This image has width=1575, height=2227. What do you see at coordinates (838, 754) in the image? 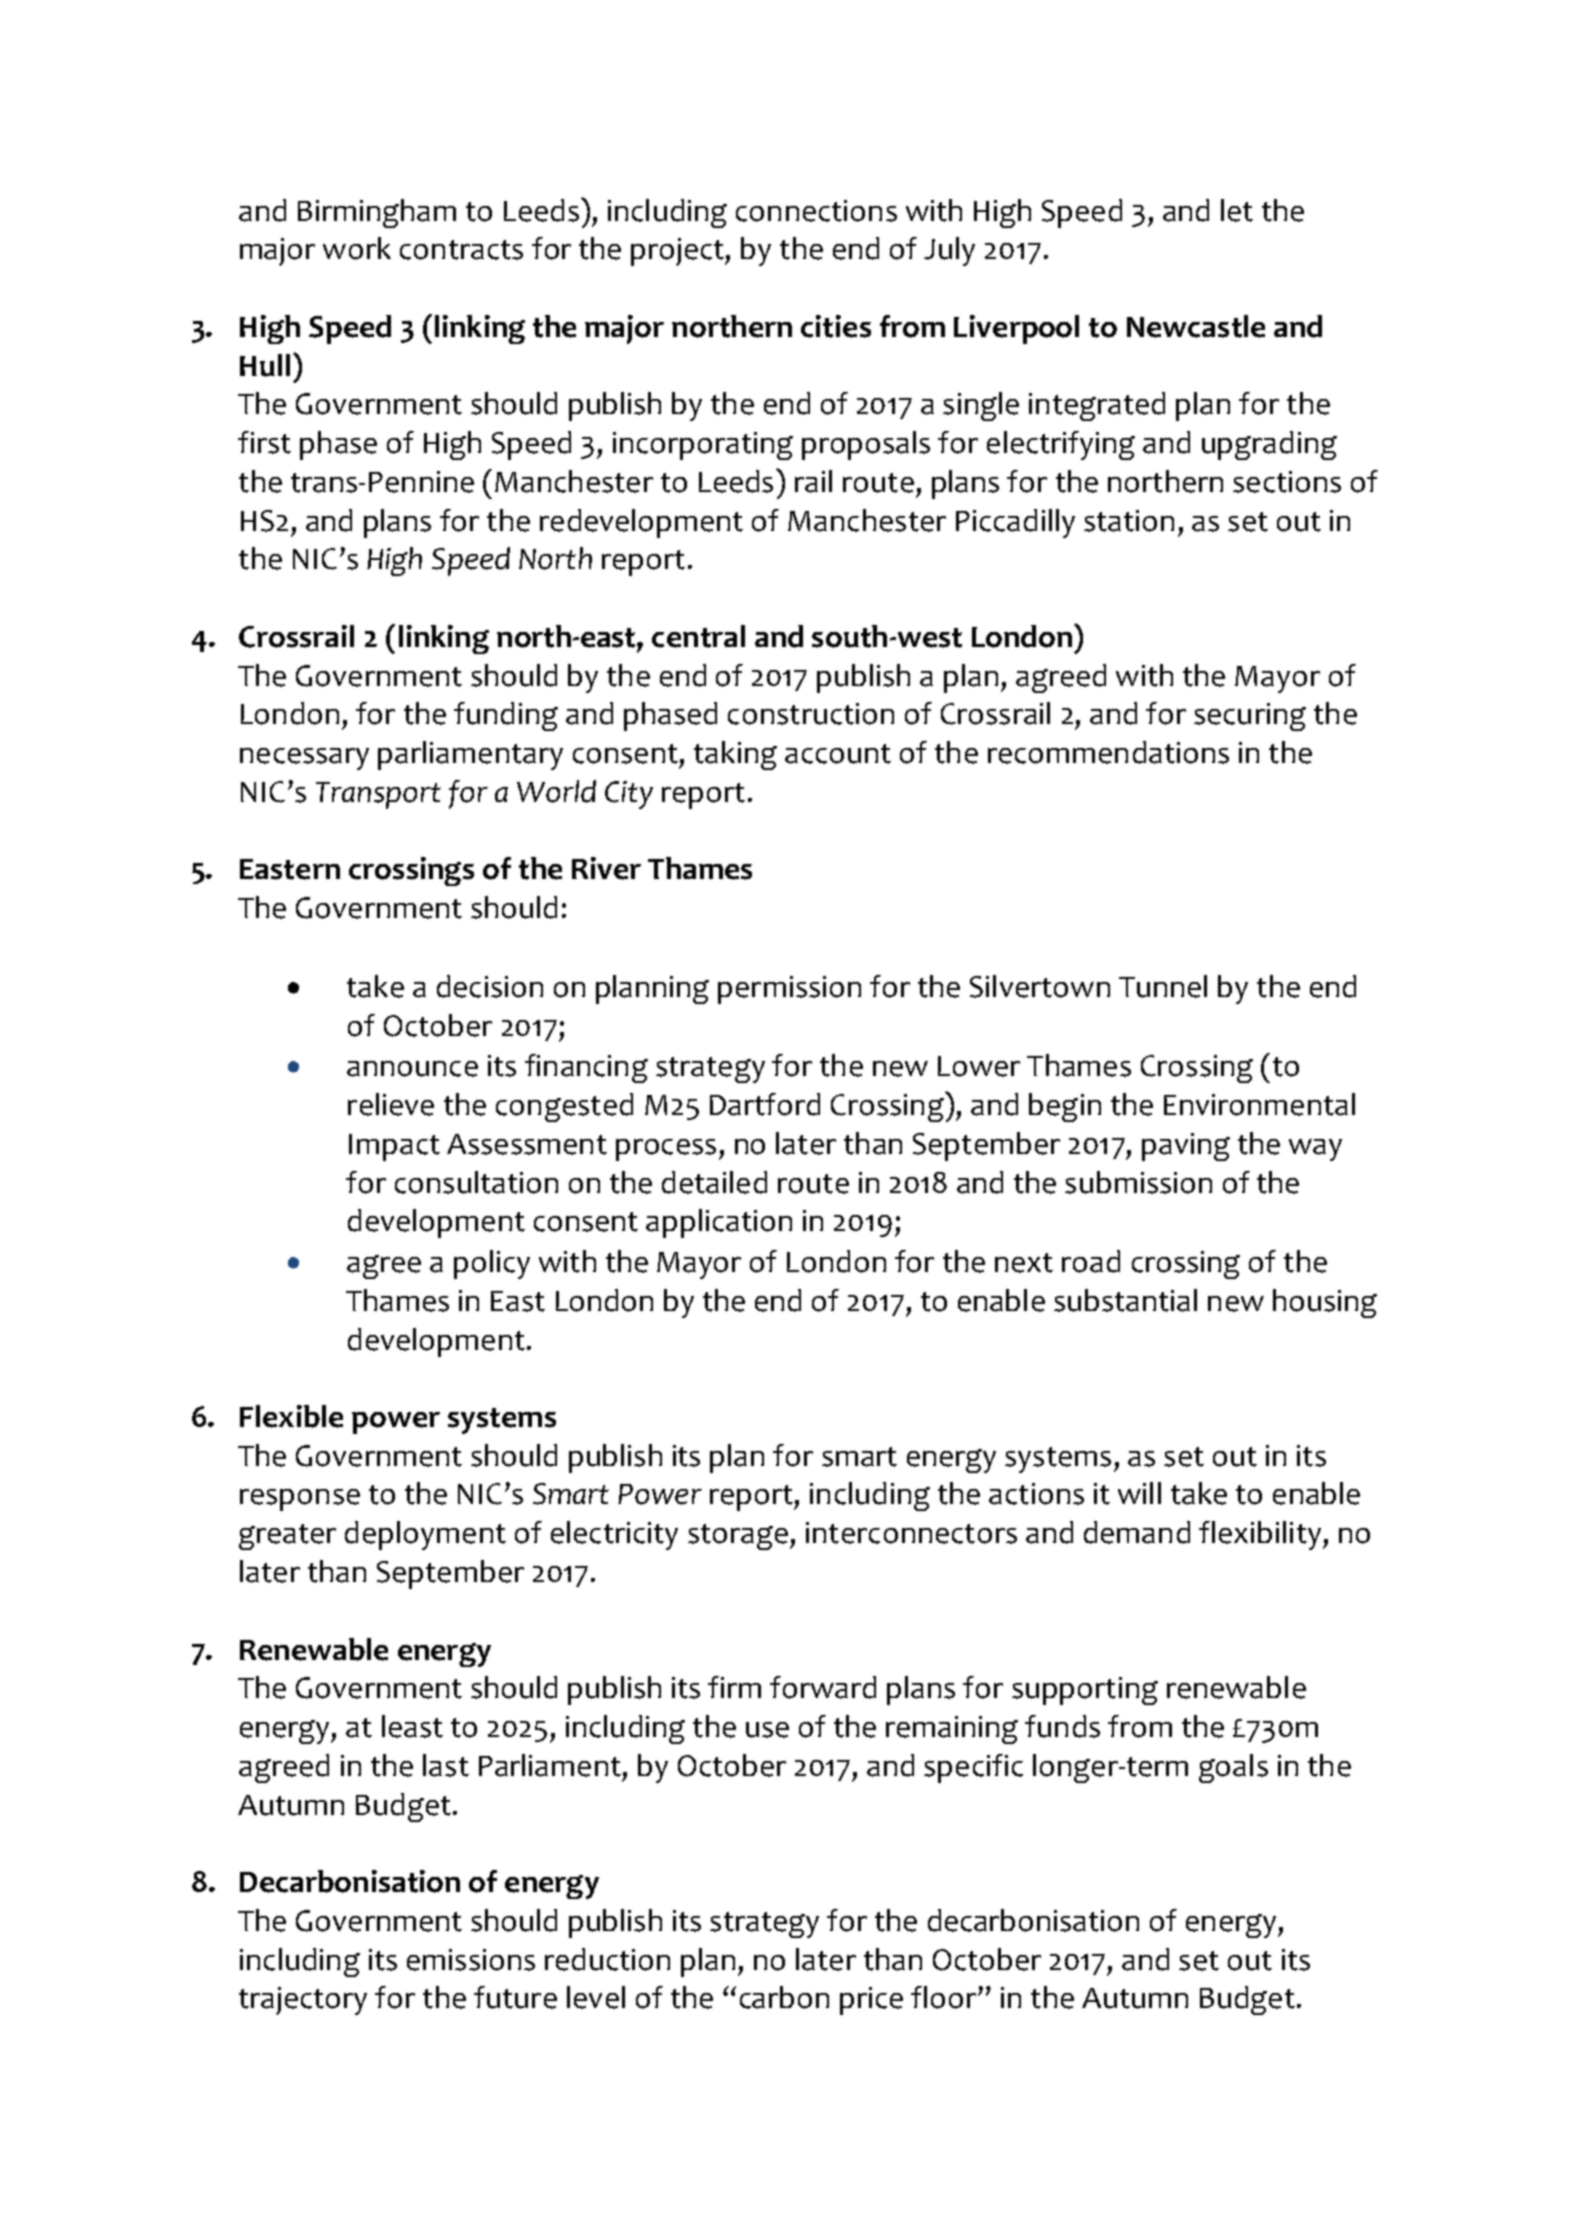
I see `account` at bounding box center [838, 754].
